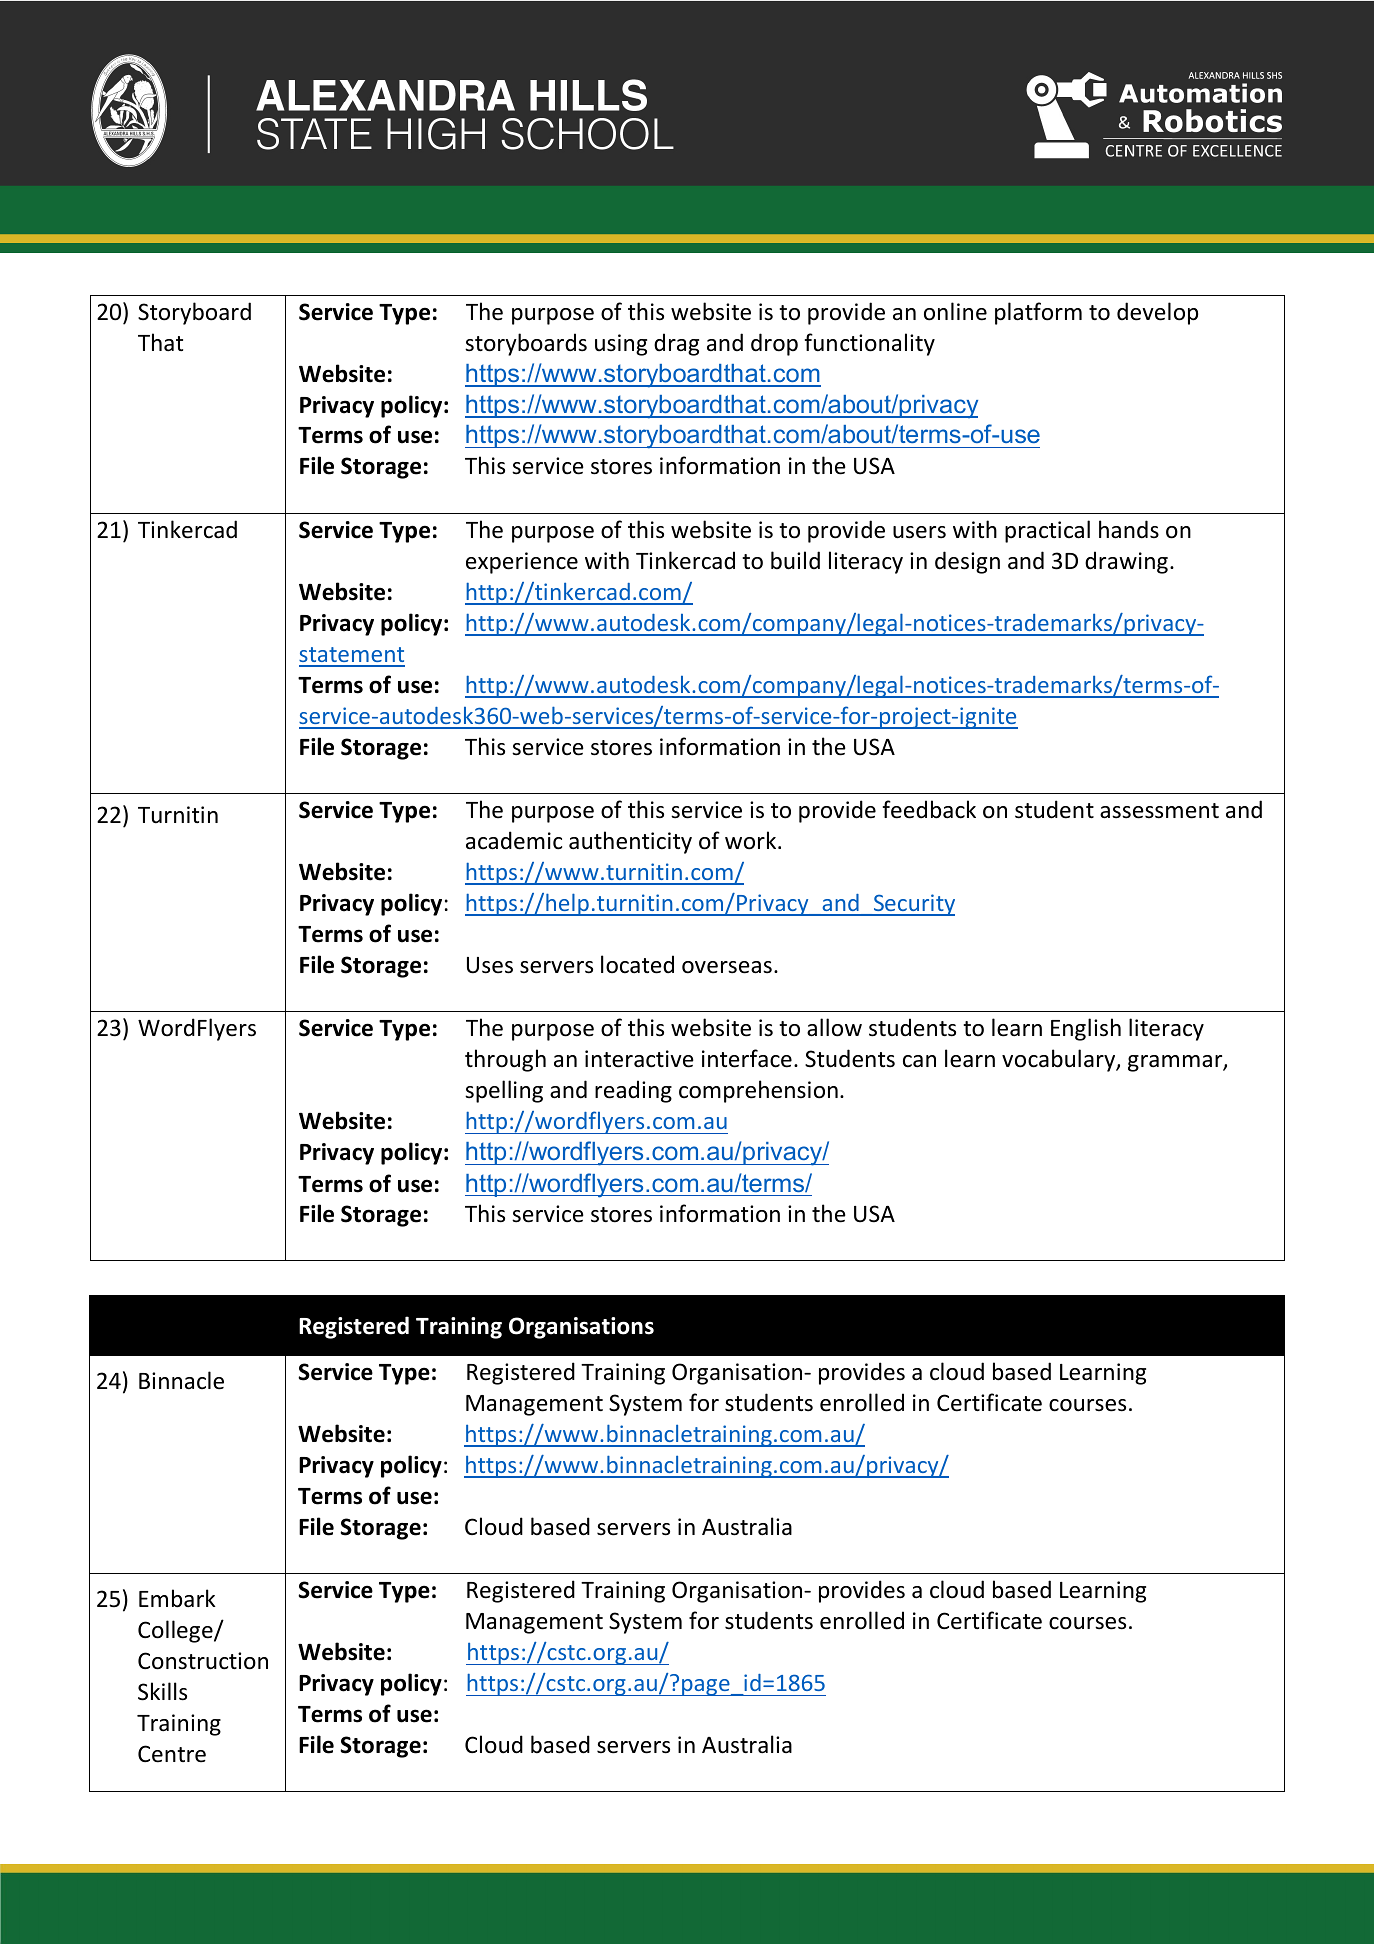 The image size is (1374, 1944). Describe the element at coordinates (522, 563) in the screenshot. I see `experience` at that location.
